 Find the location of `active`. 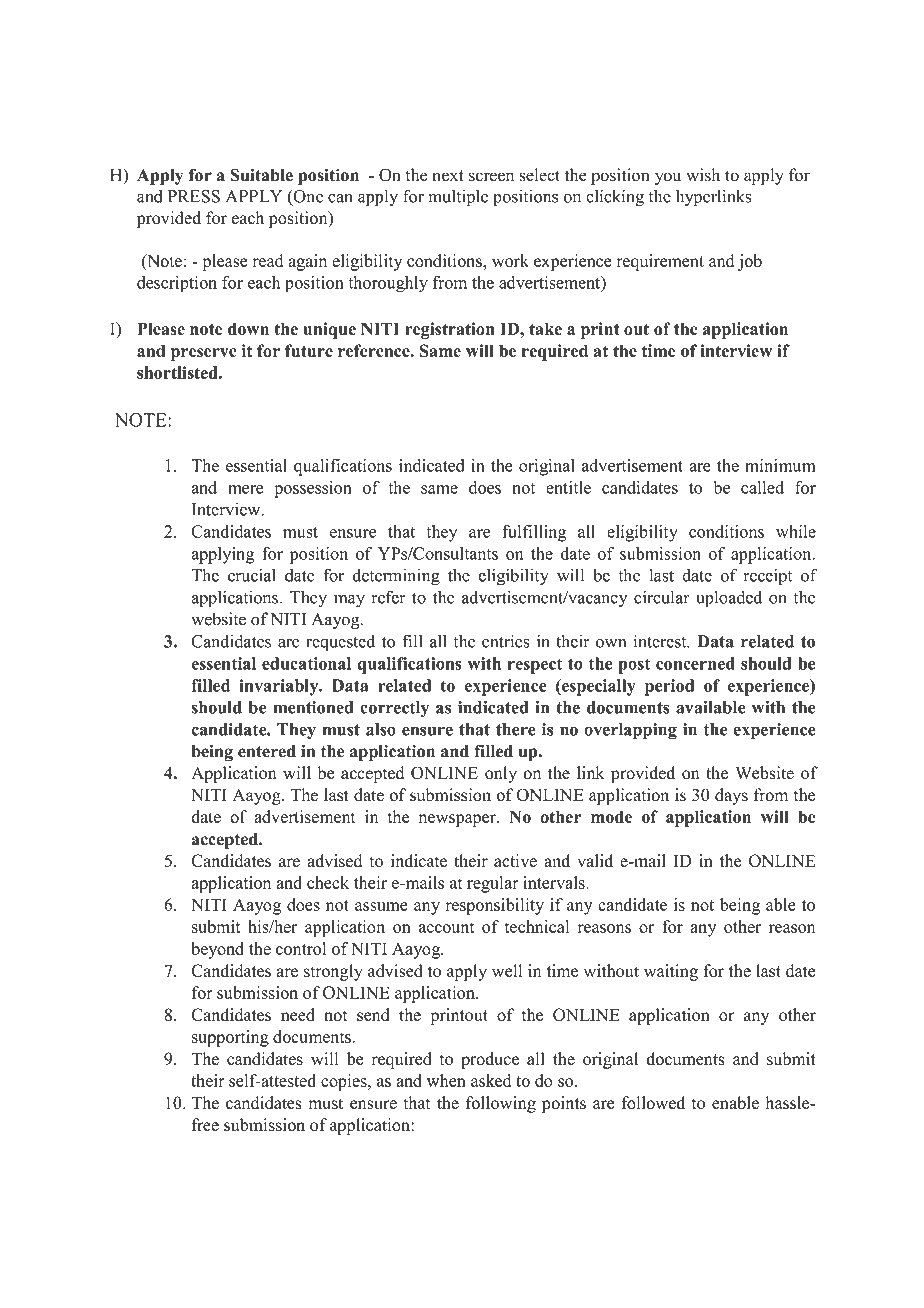

active is located at coordinates (515, 860).
